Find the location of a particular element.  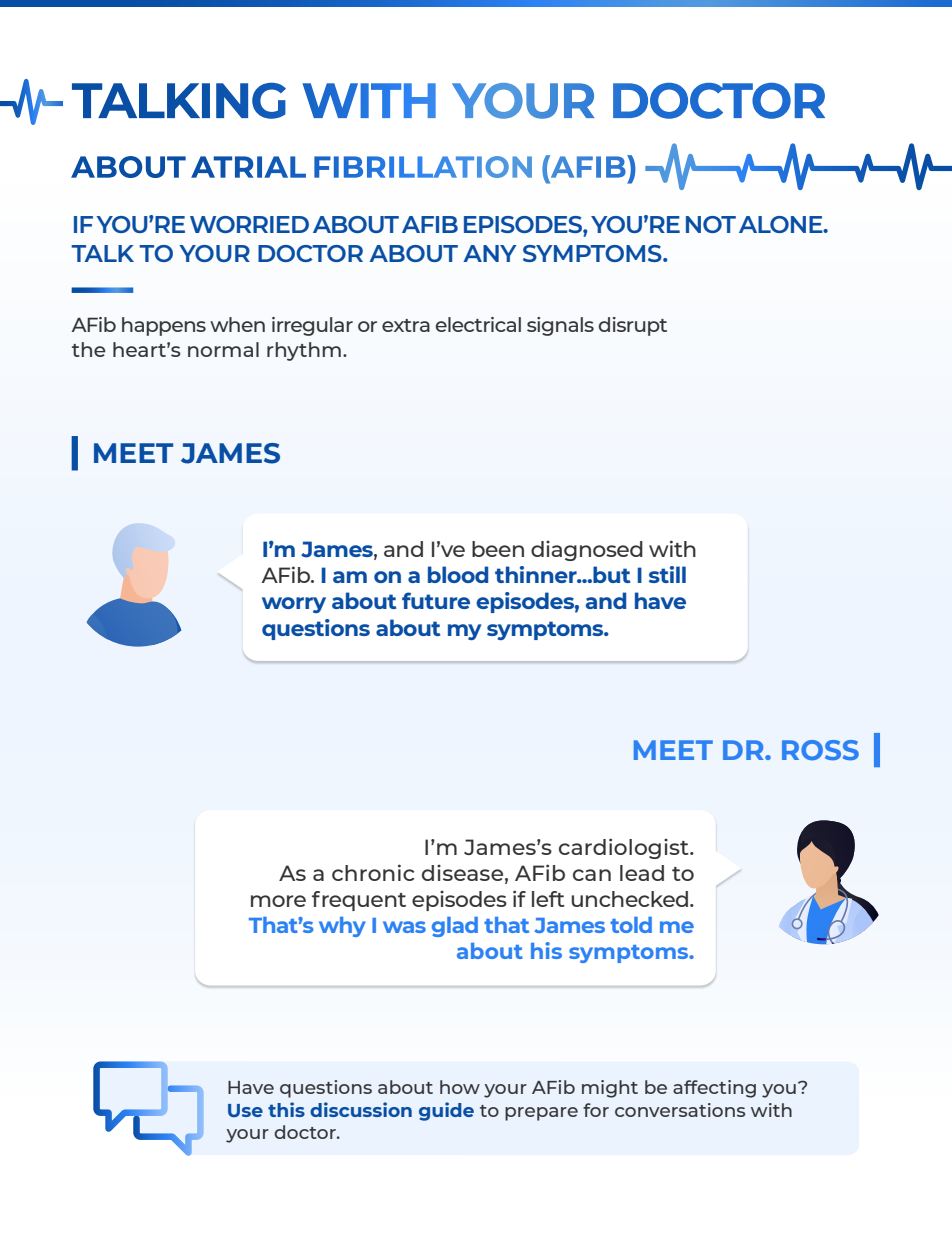

still is located at coordinates (667, 574).
